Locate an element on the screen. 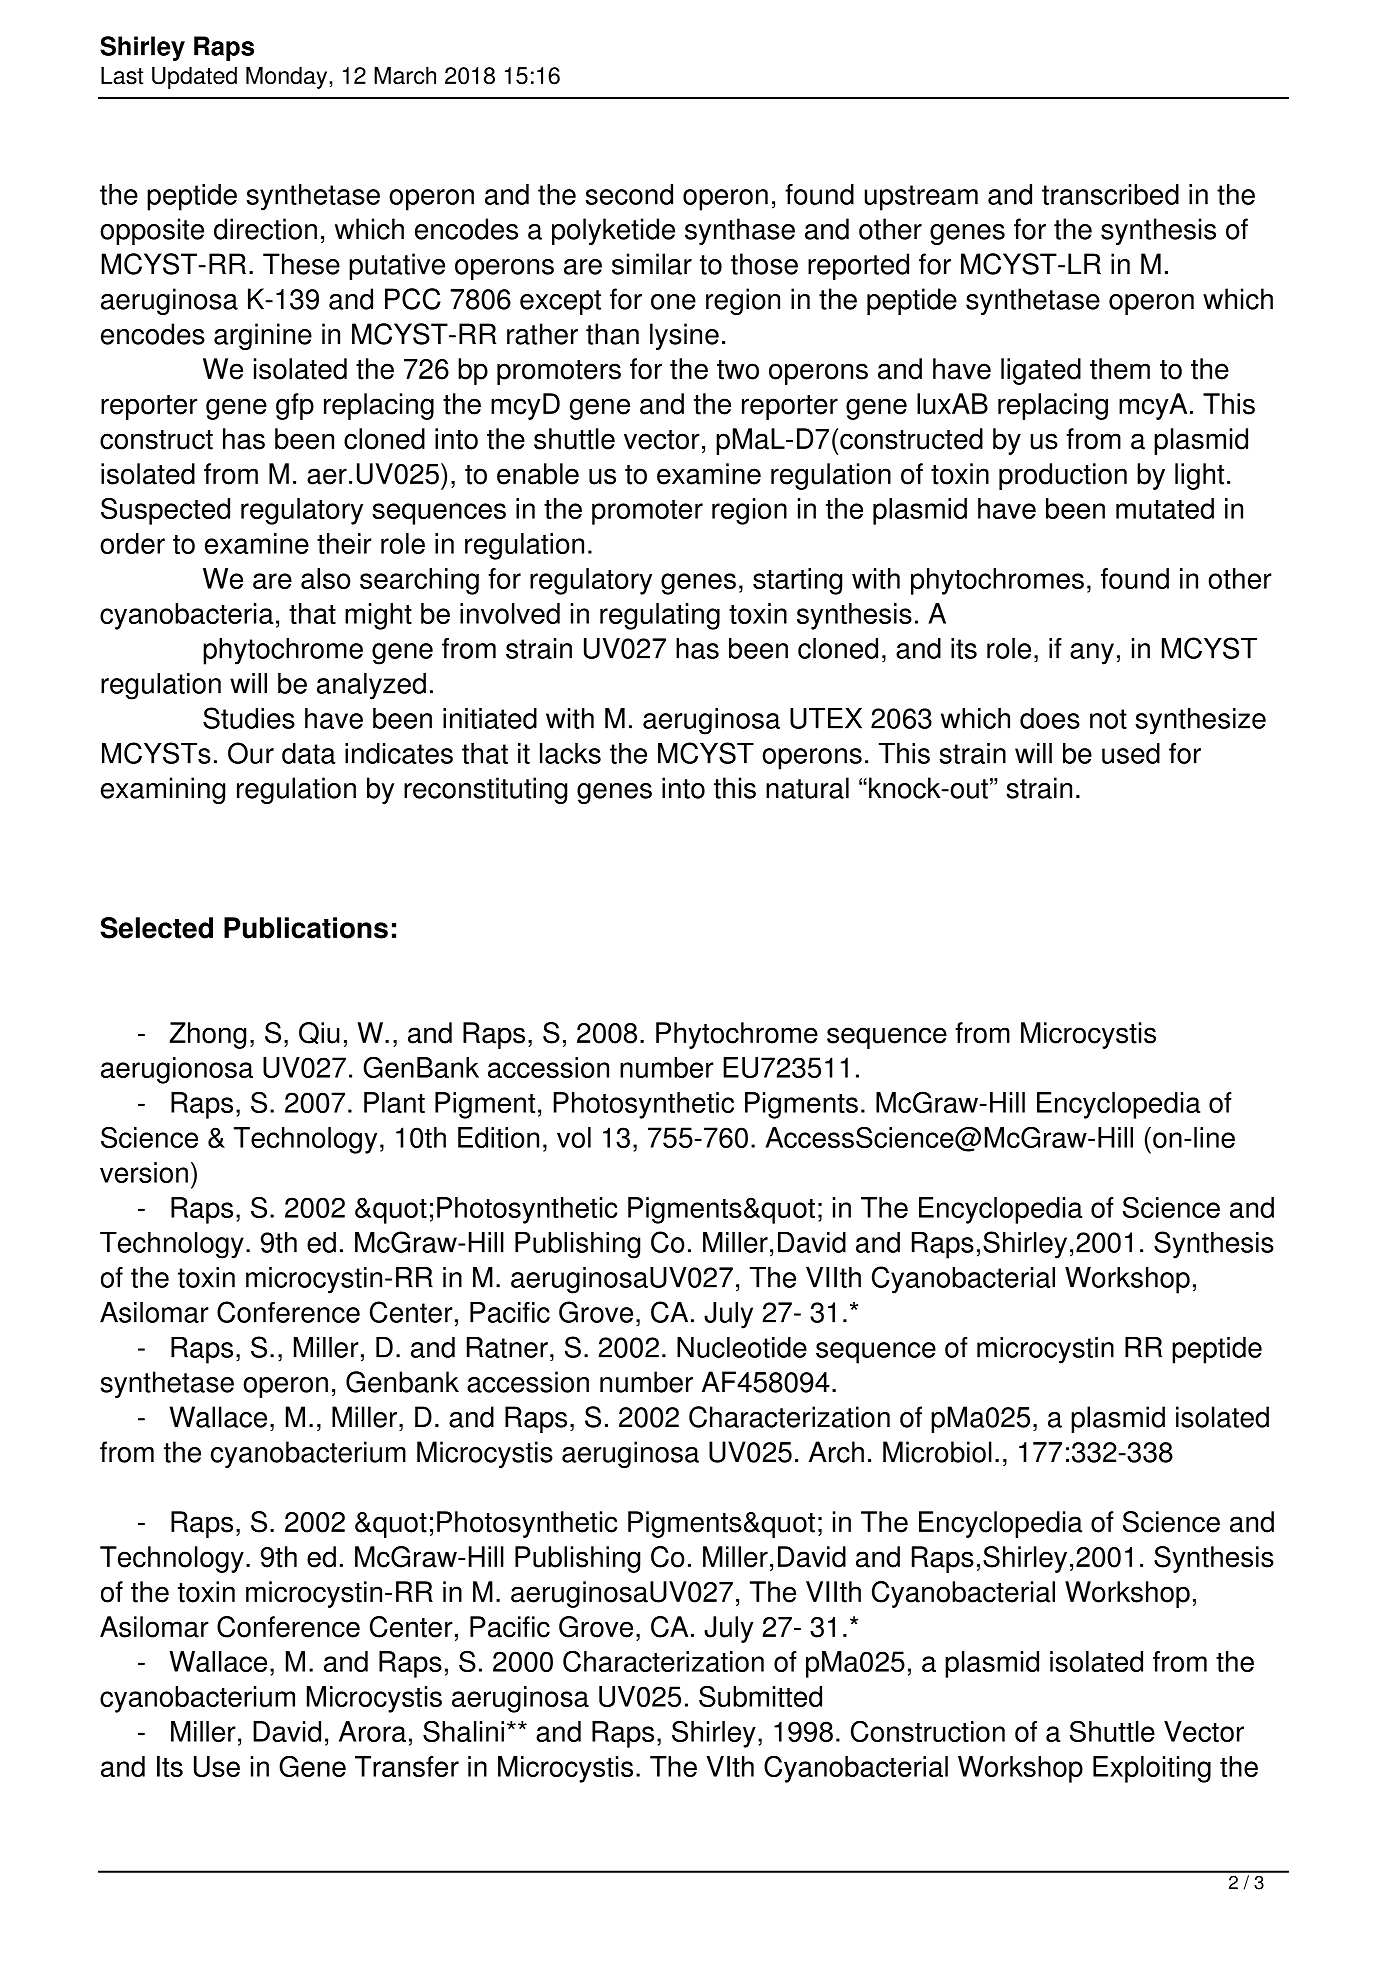 This screenshot has height=1961, width=1387. Suspected is located at coordinates (165, 511).
